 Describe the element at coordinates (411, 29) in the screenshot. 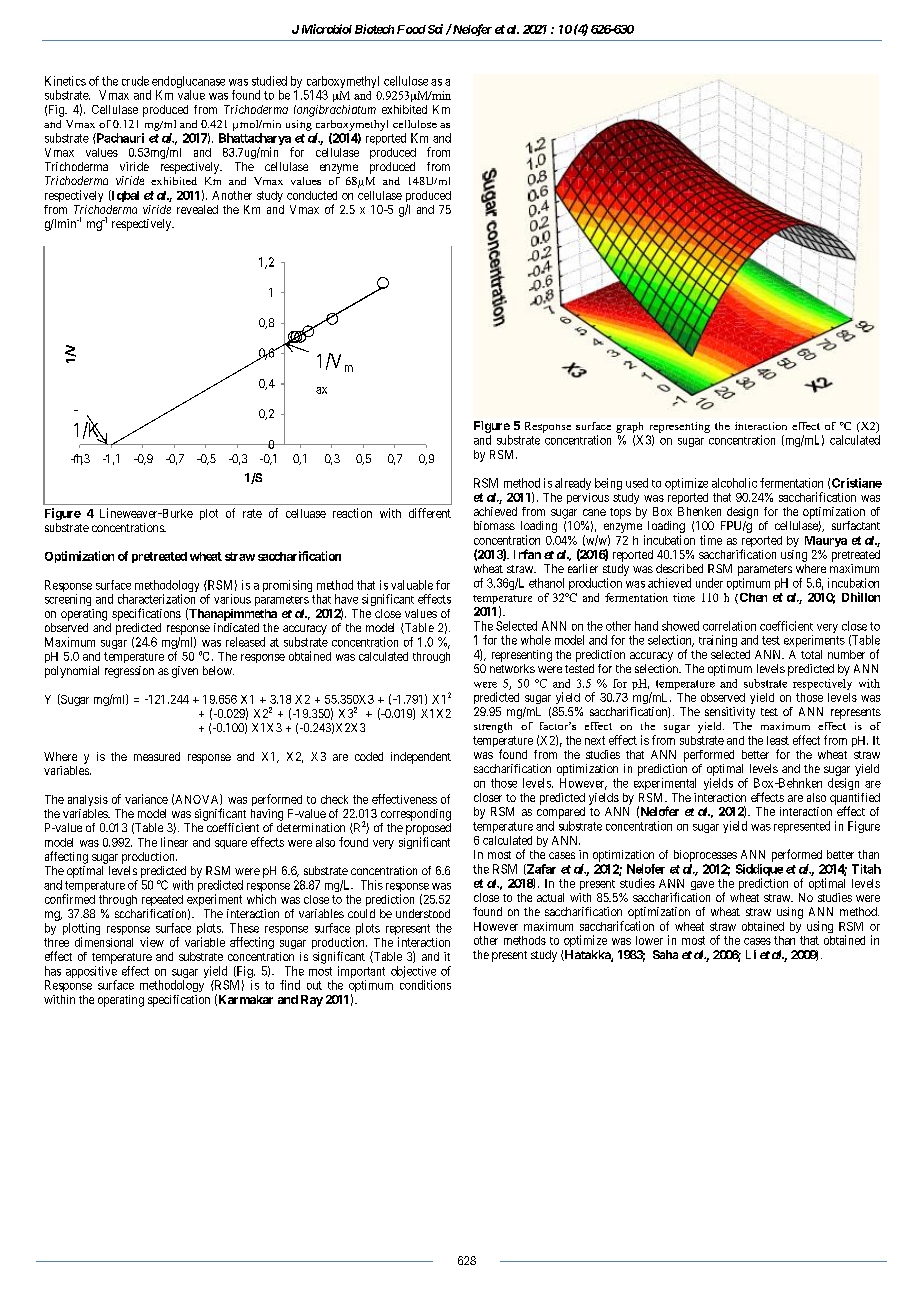

I see `Food` at that location.
